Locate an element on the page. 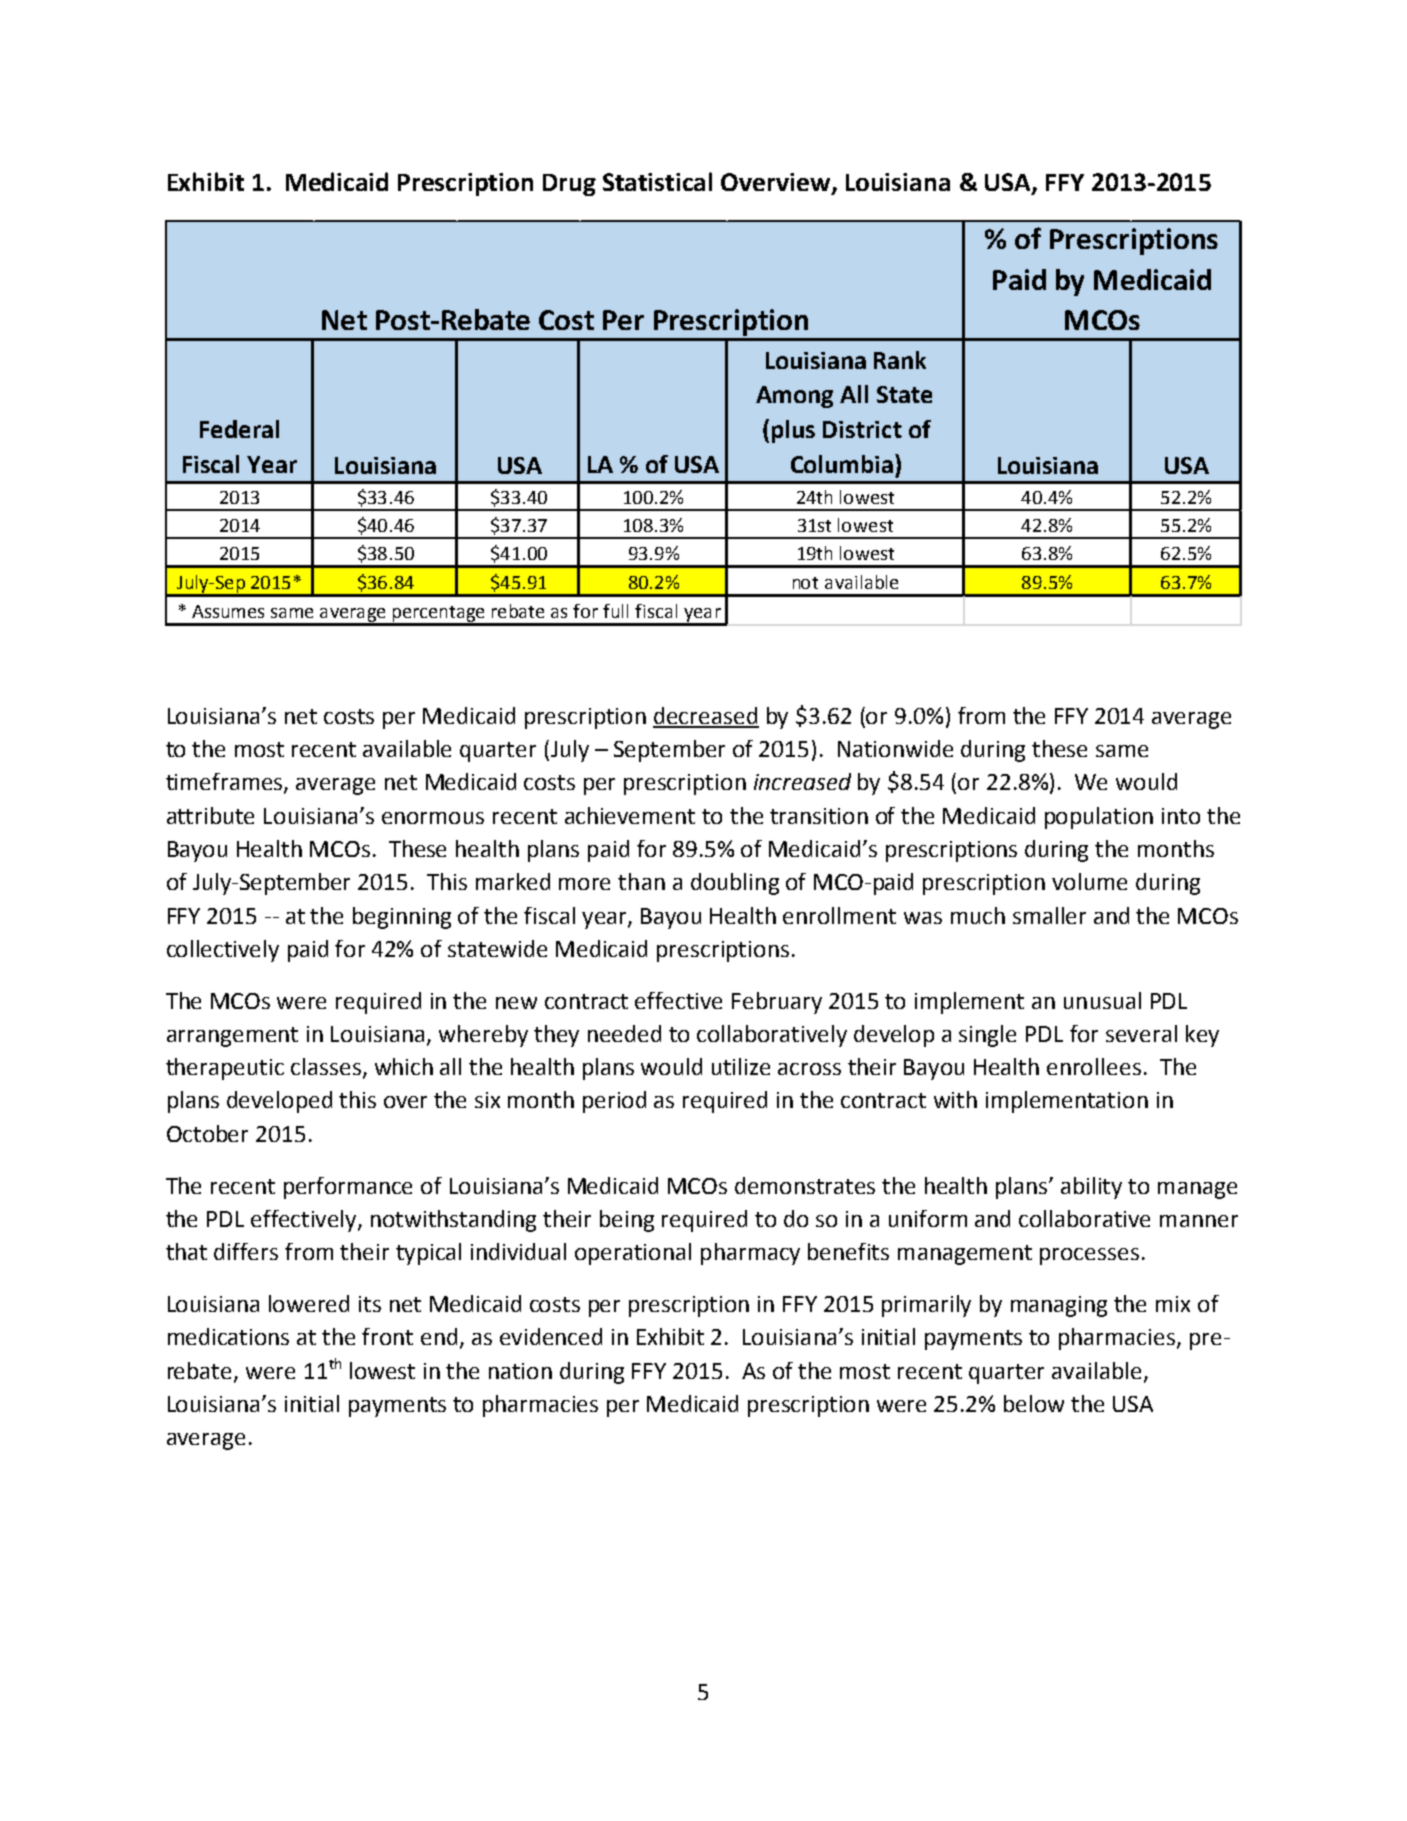 This document has height=1821, width=1407. utilize is located at coordinates (741, 1066).
